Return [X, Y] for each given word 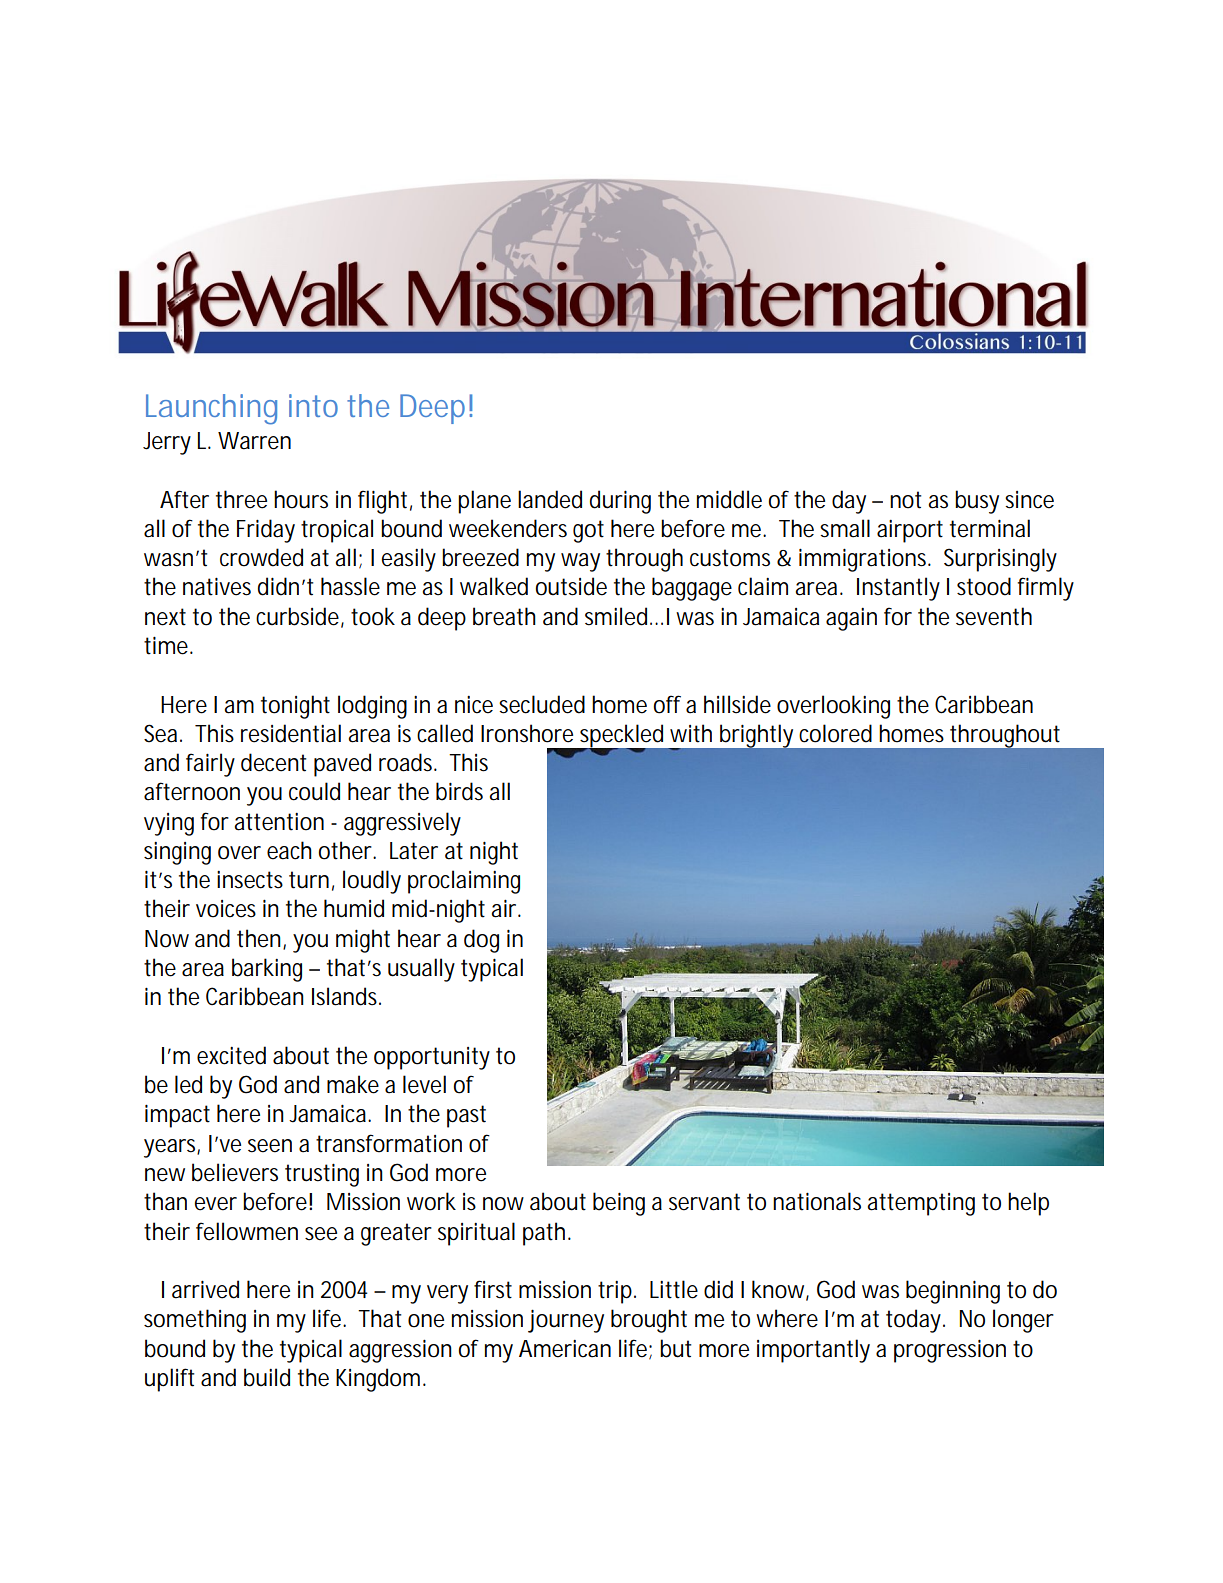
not [905, 500]
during [620, 502]
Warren [254, 441]
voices [226, 909]
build [267, 1377]
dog [481, 941]
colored [835, 733]
